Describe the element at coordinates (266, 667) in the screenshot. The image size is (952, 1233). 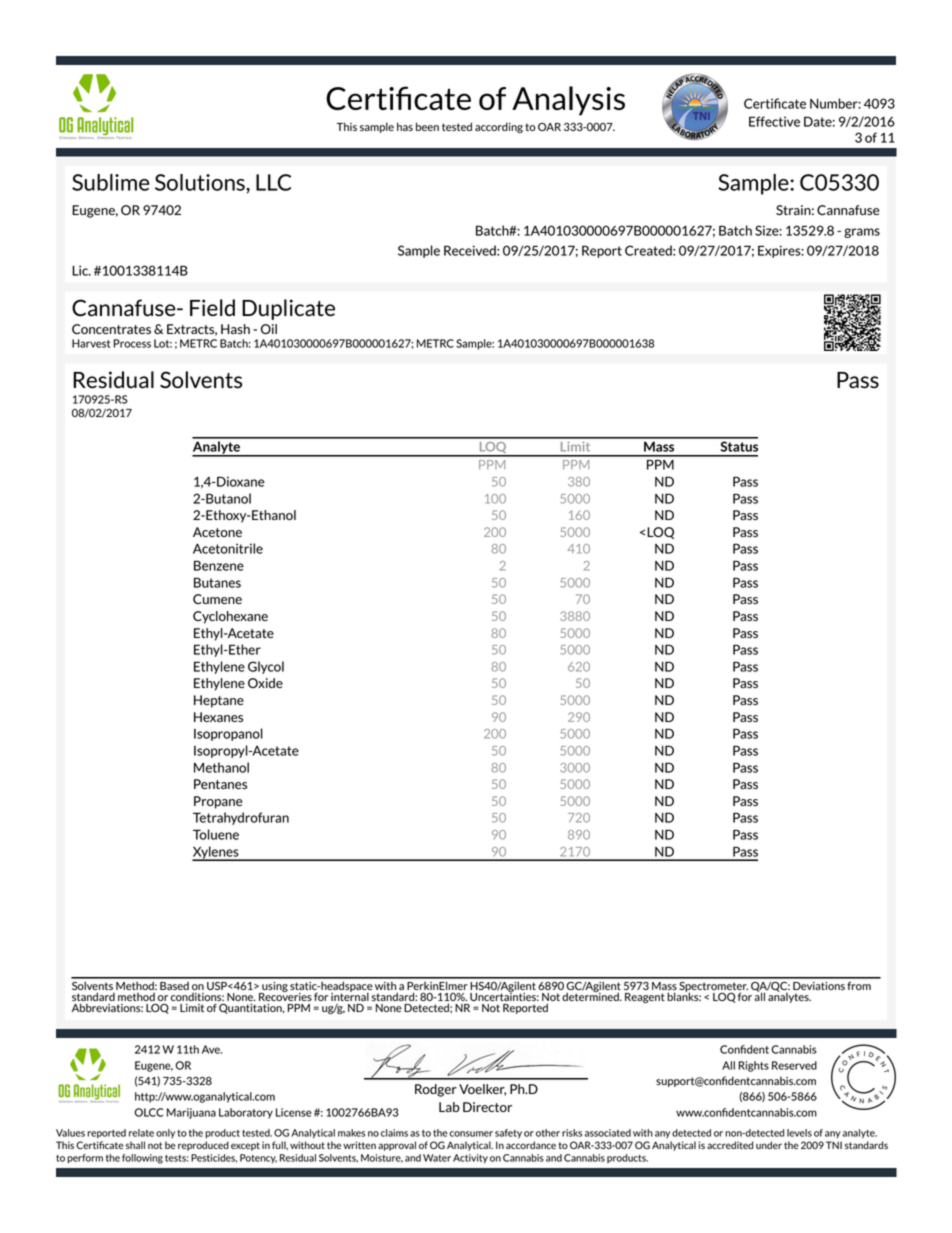
I see `Glycol` at that location.
